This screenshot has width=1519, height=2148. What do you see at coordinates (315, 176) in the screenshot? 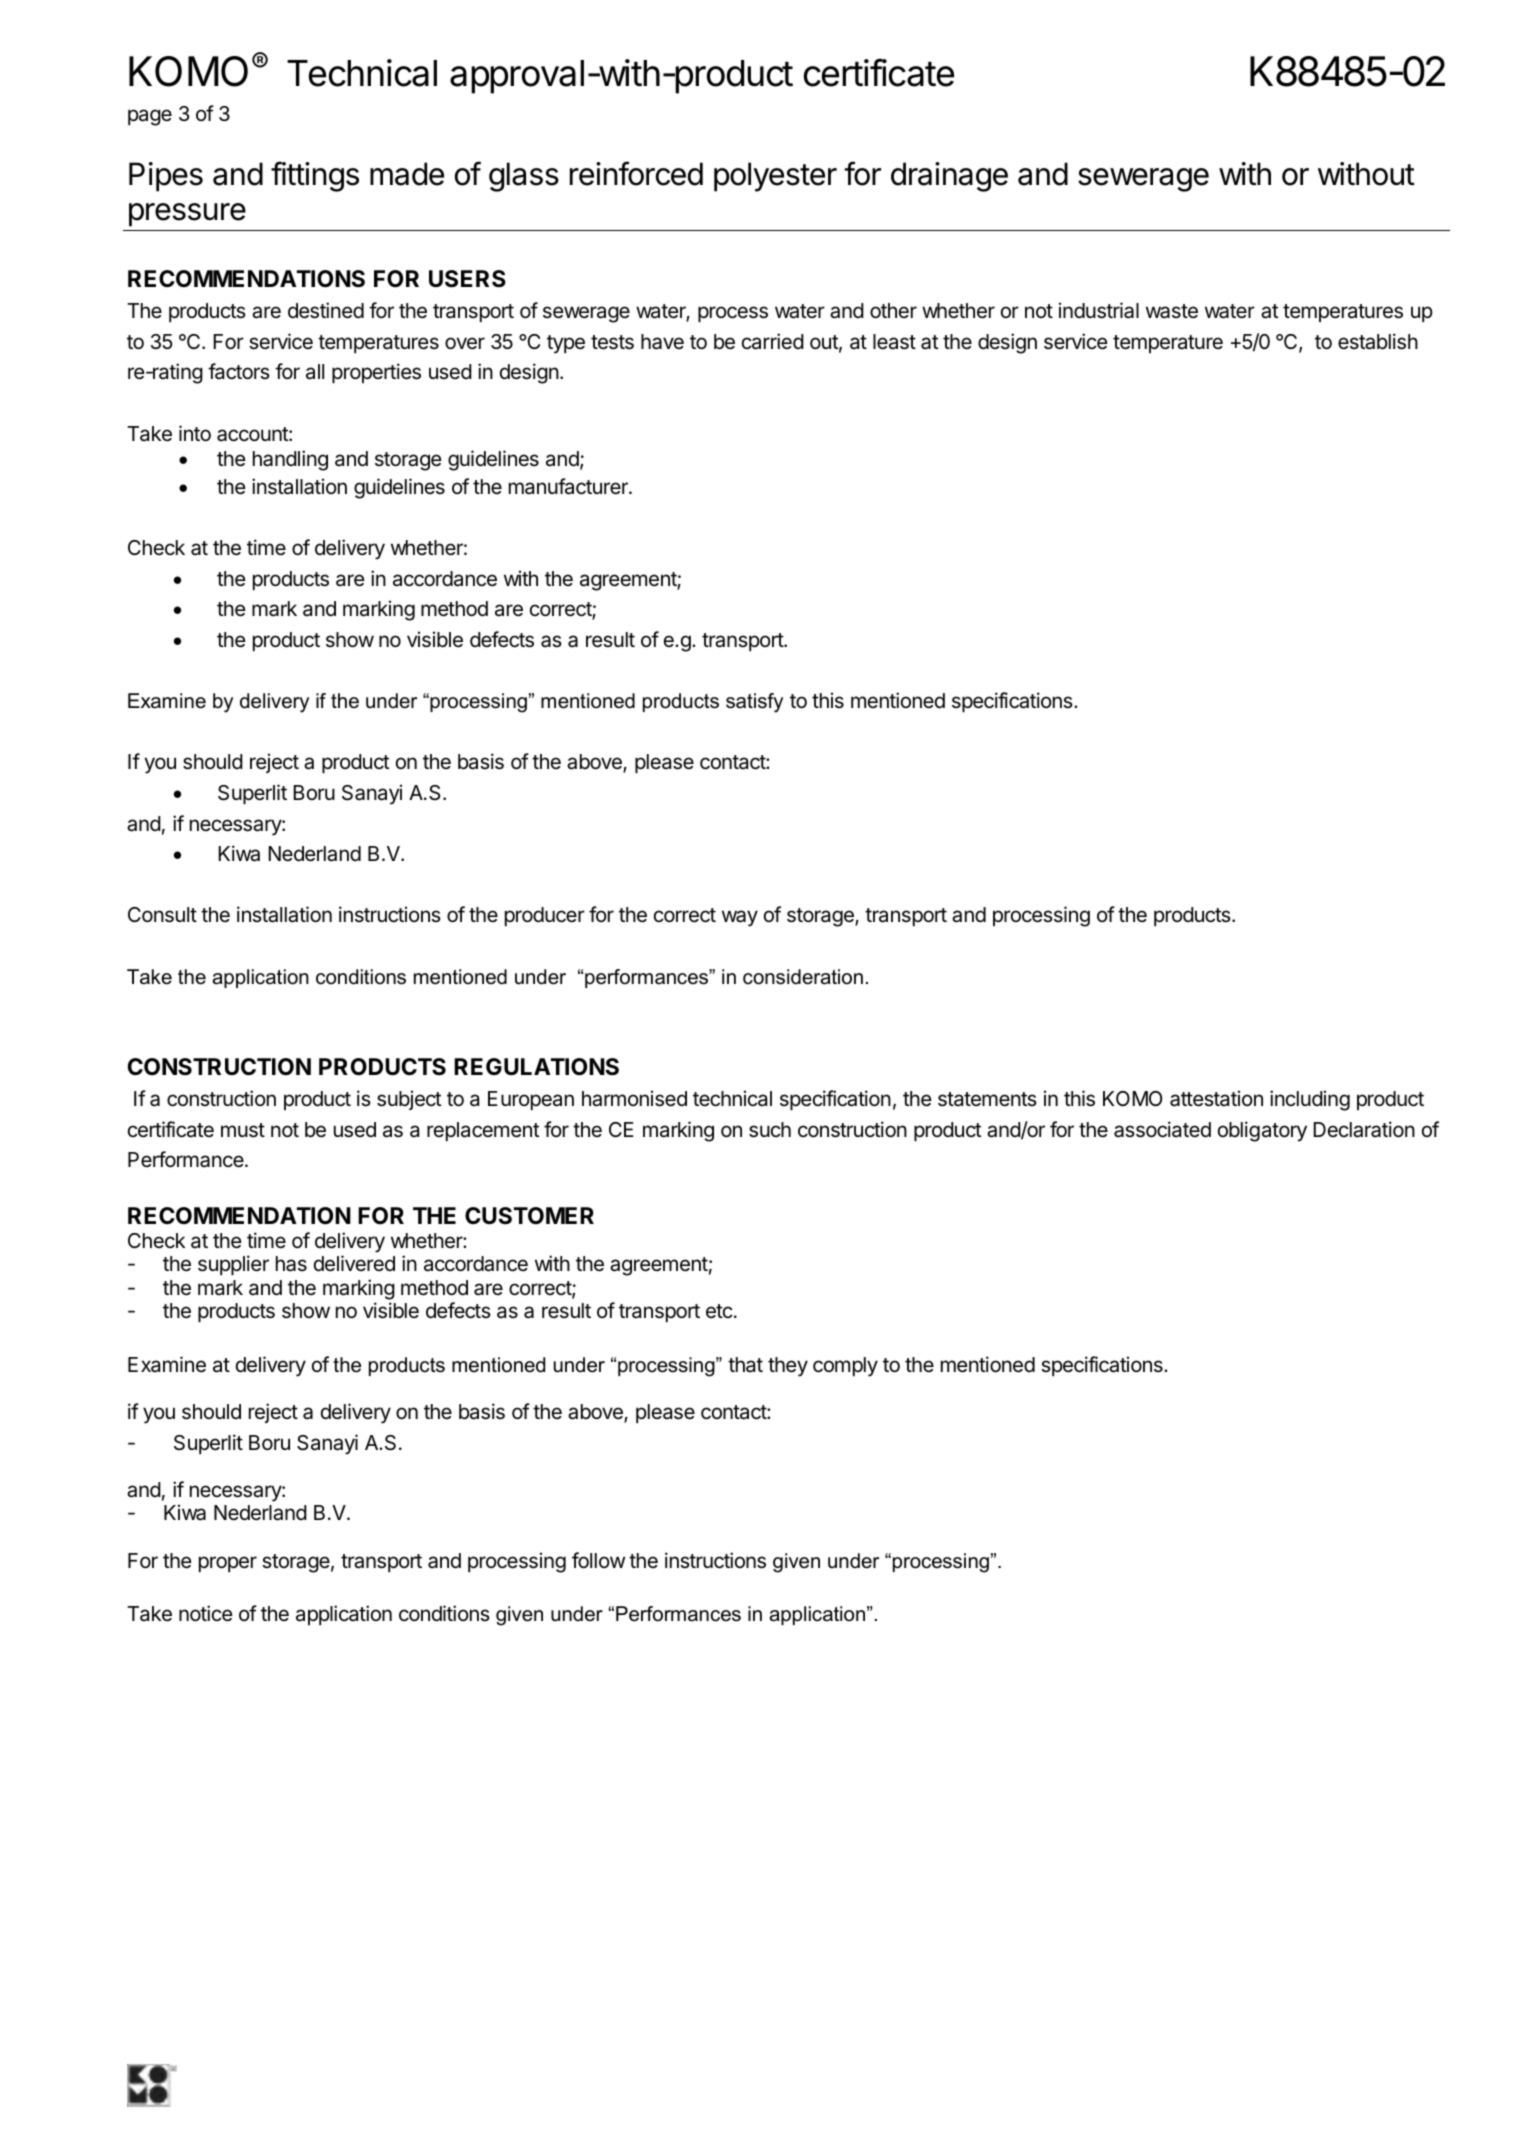
I see `fittings` at bounding box center [315, 176].
